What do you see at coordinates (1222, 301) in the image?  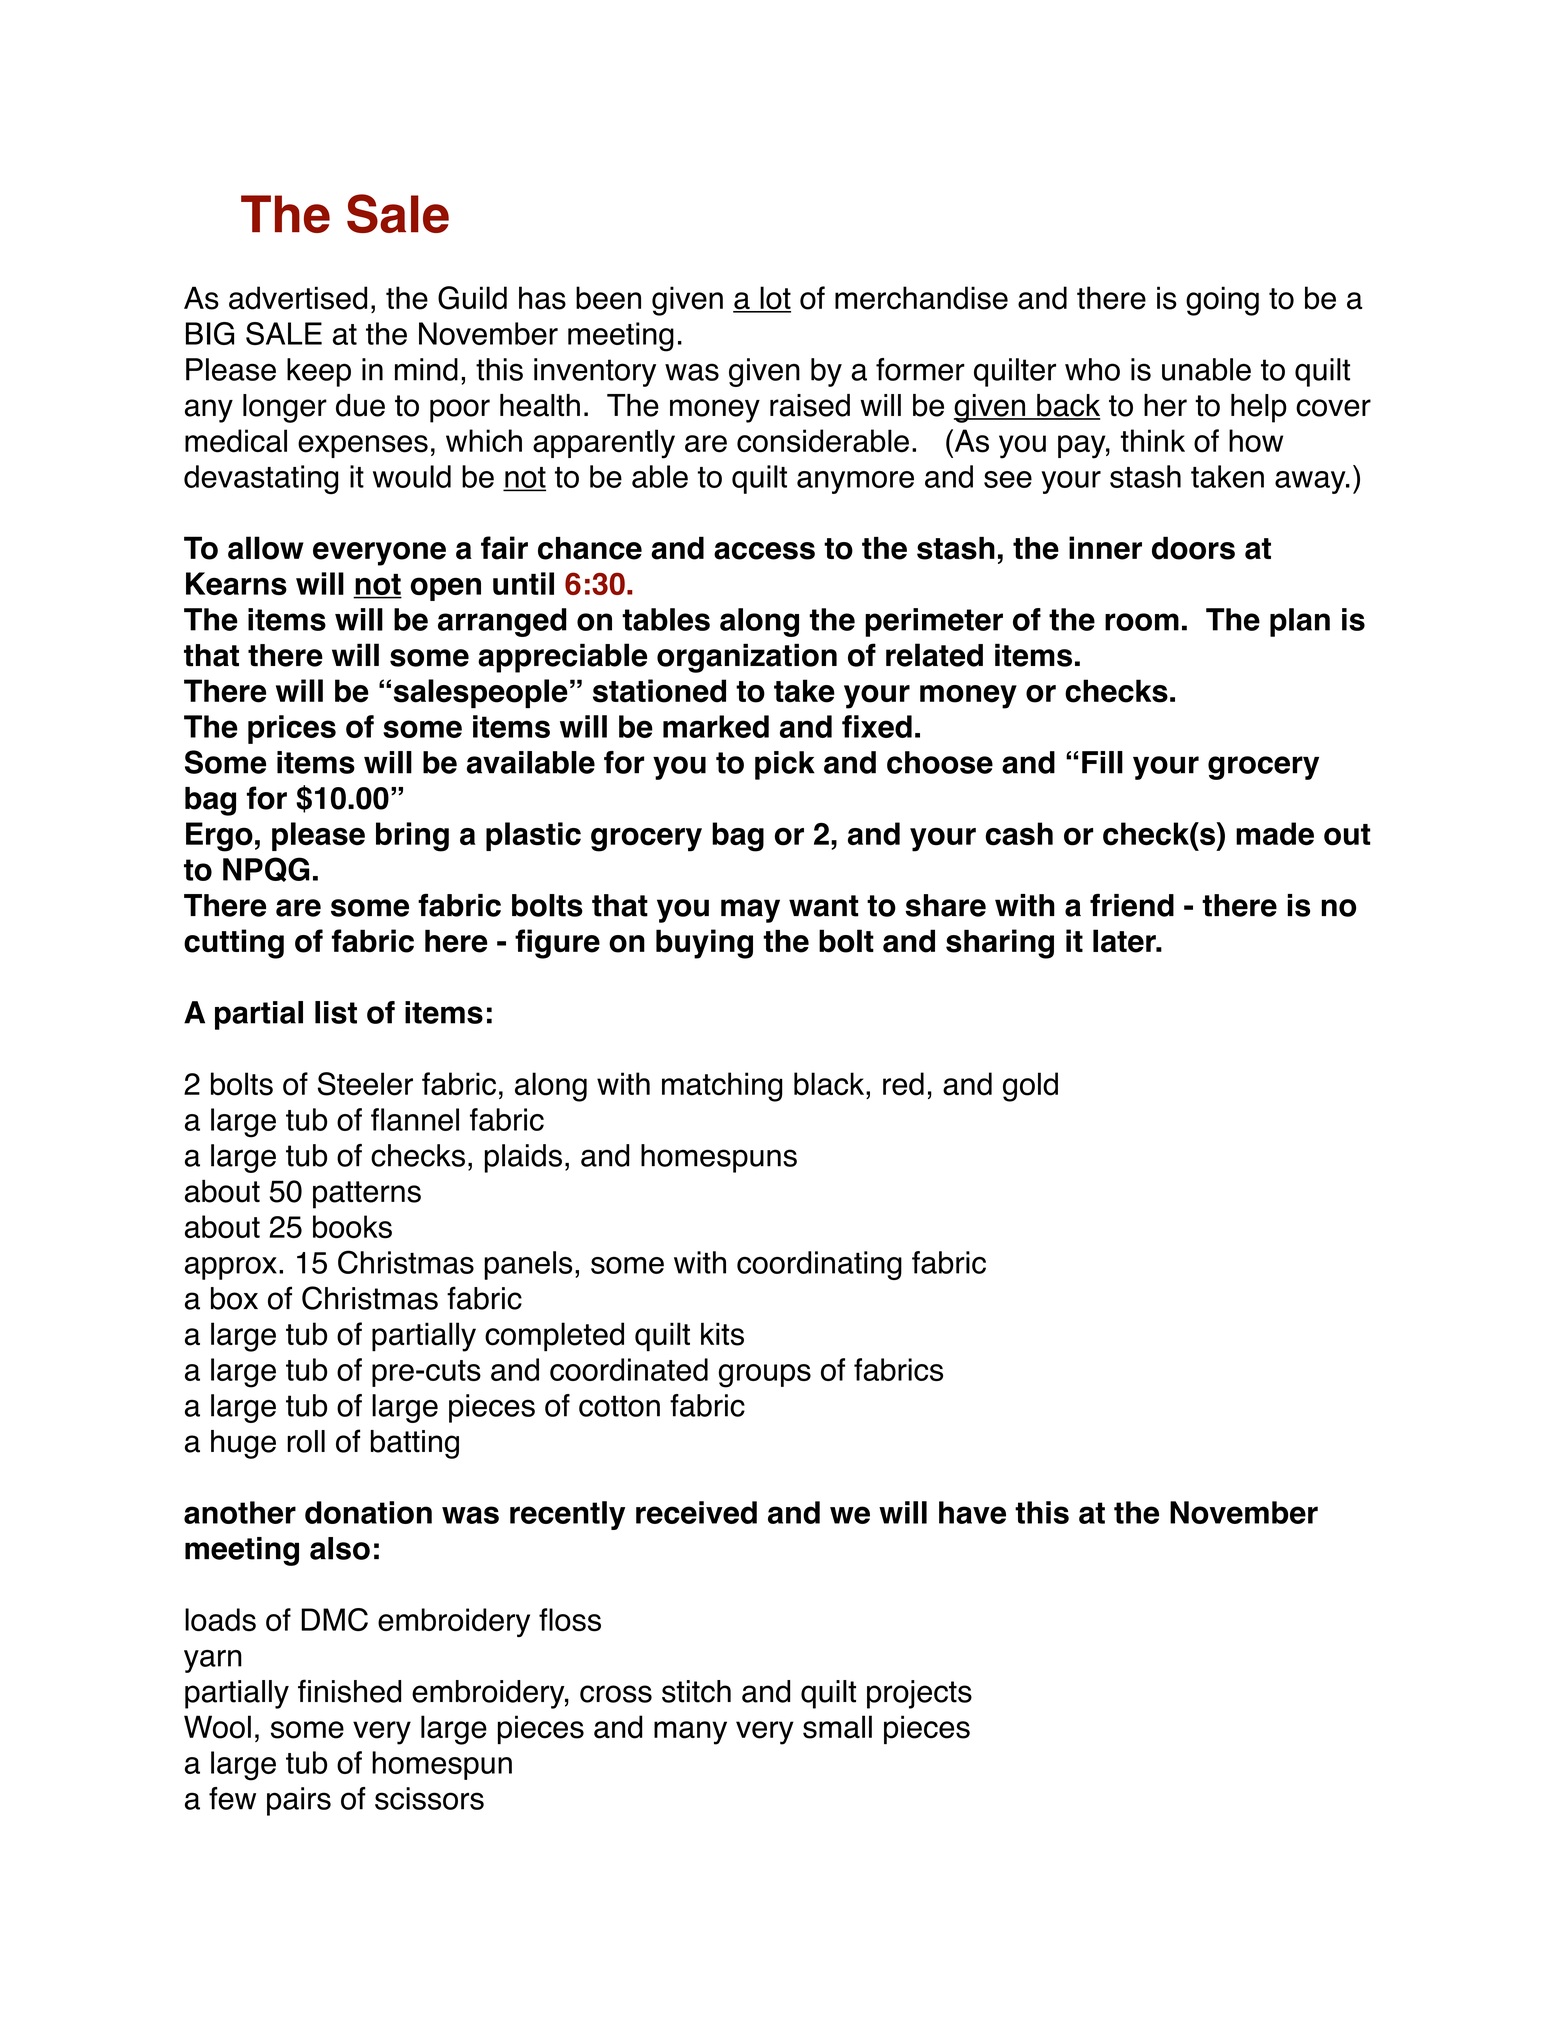 I see `going` at bounding box center [1222, 301].
